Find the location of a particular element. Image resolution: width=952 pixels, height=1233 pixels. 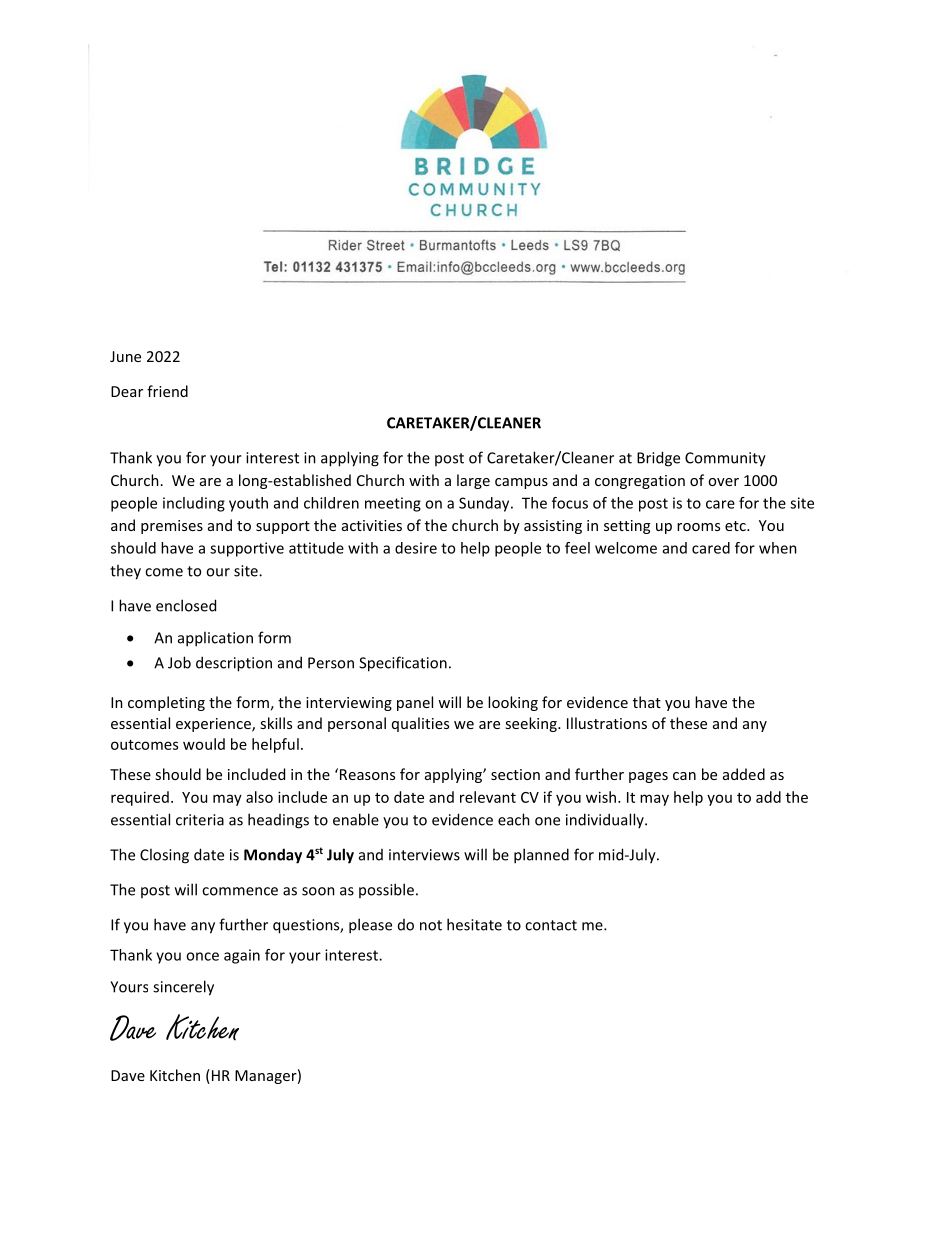

that is located at coordinates (647, 702).
